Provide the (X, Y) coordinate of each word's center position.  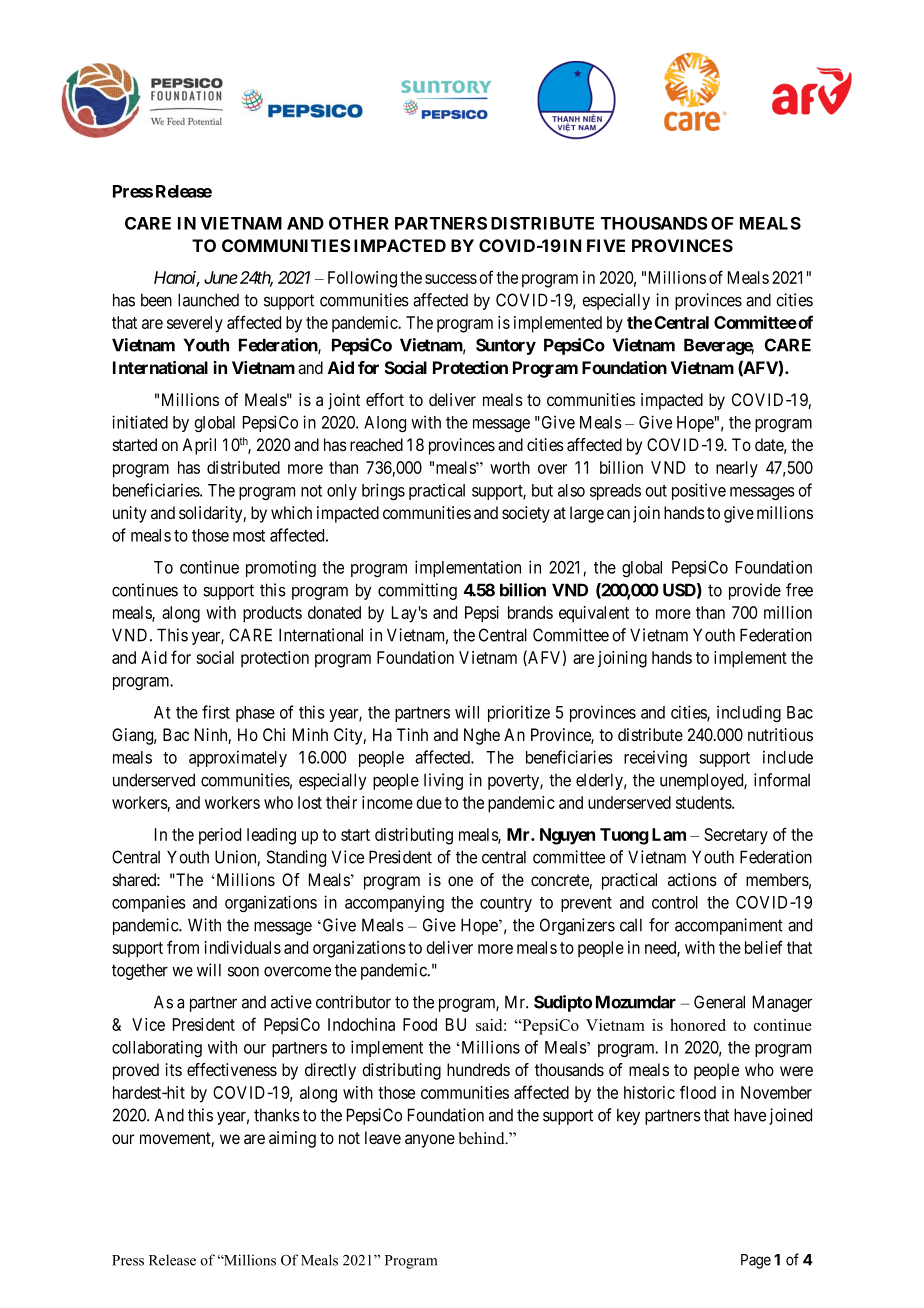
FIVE (606, 245)
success (451, 279)
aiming (292, 1139)
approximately (238, 758)
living (443, 781)
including (749, 713)
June (221, 277)
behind (483, 1138)
